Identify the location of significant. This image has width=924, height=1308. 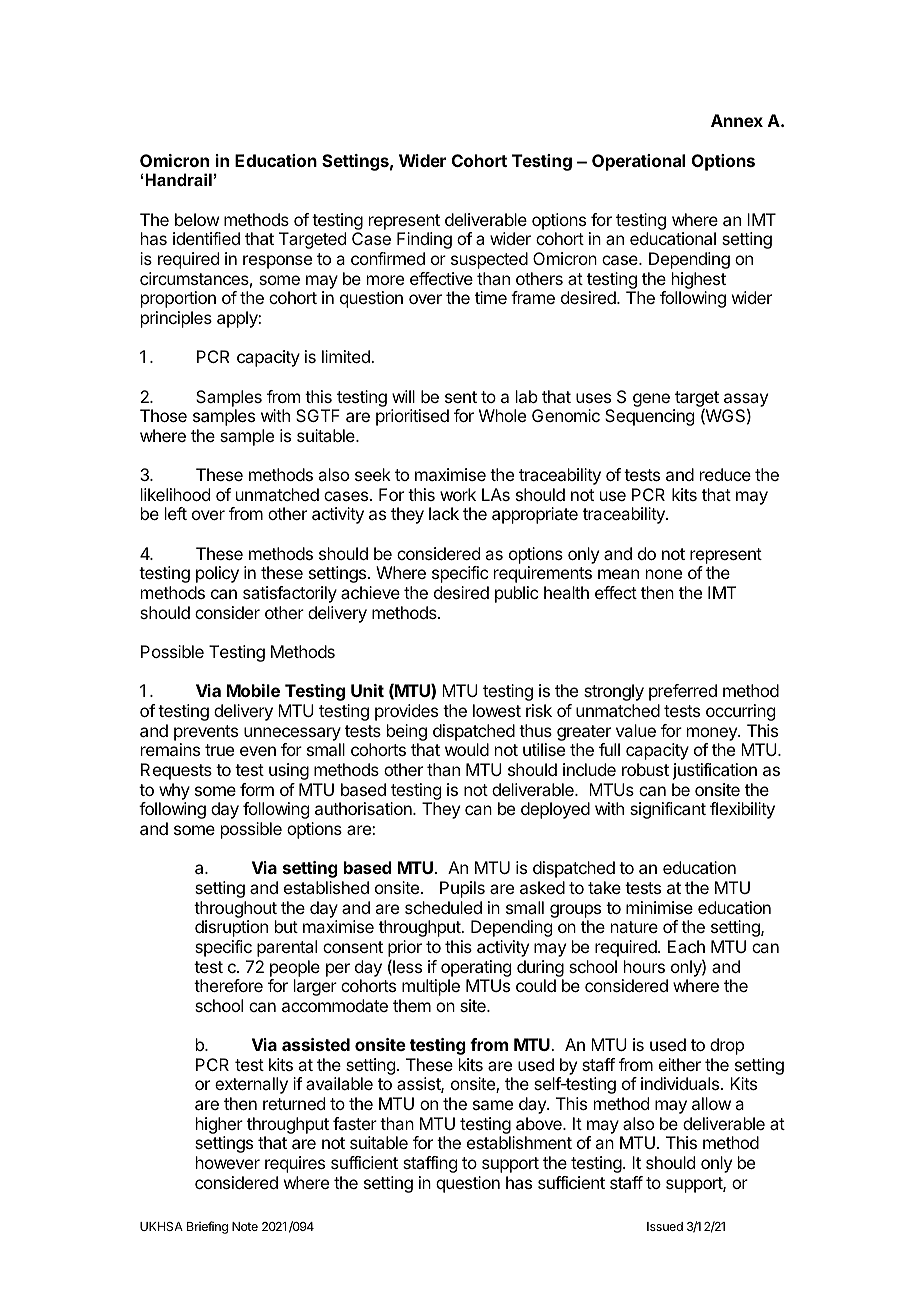
(668, 810).
